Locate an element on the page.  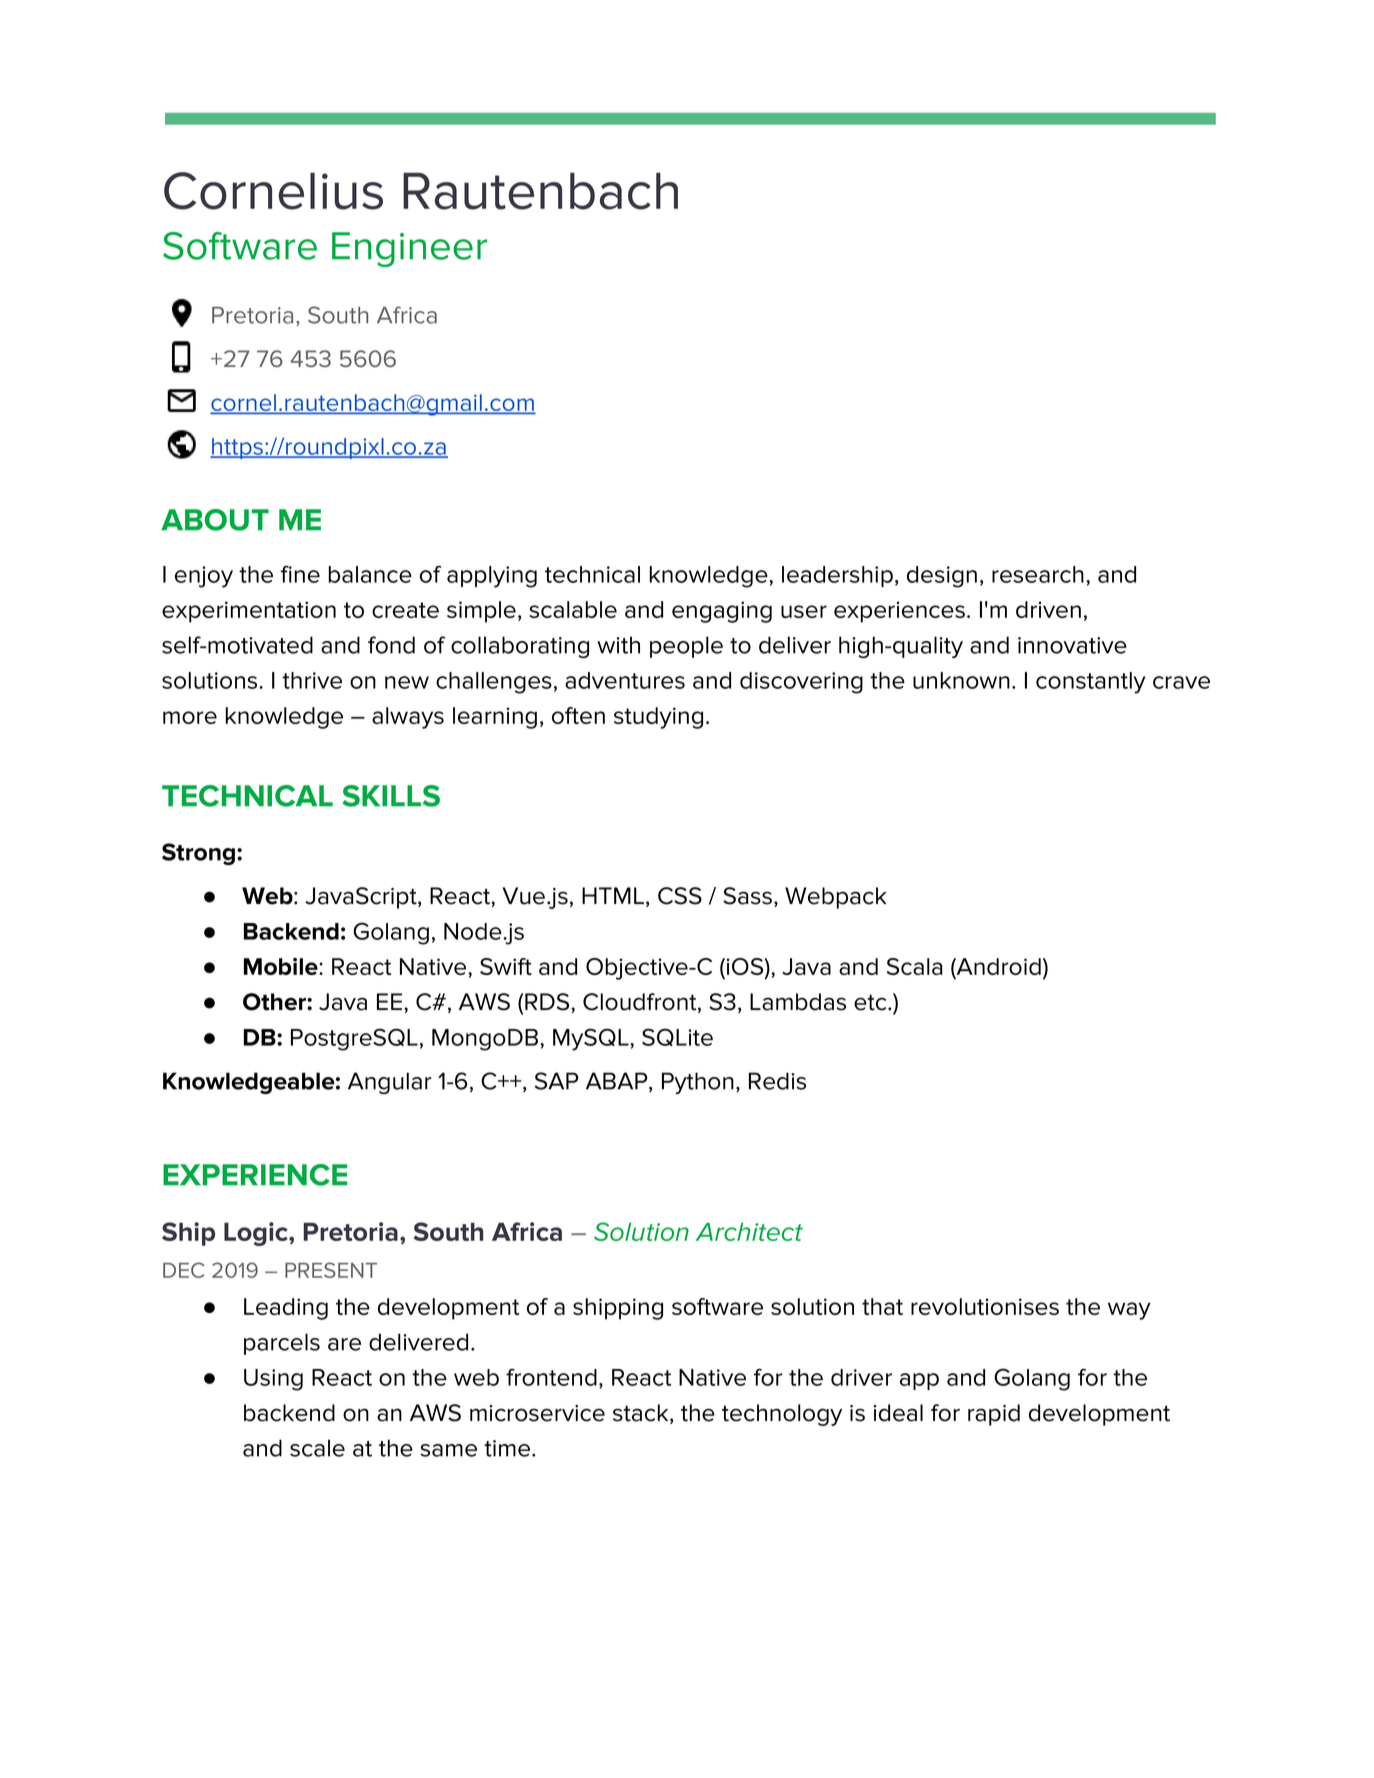
research is located at coordinates (1038, 574).
